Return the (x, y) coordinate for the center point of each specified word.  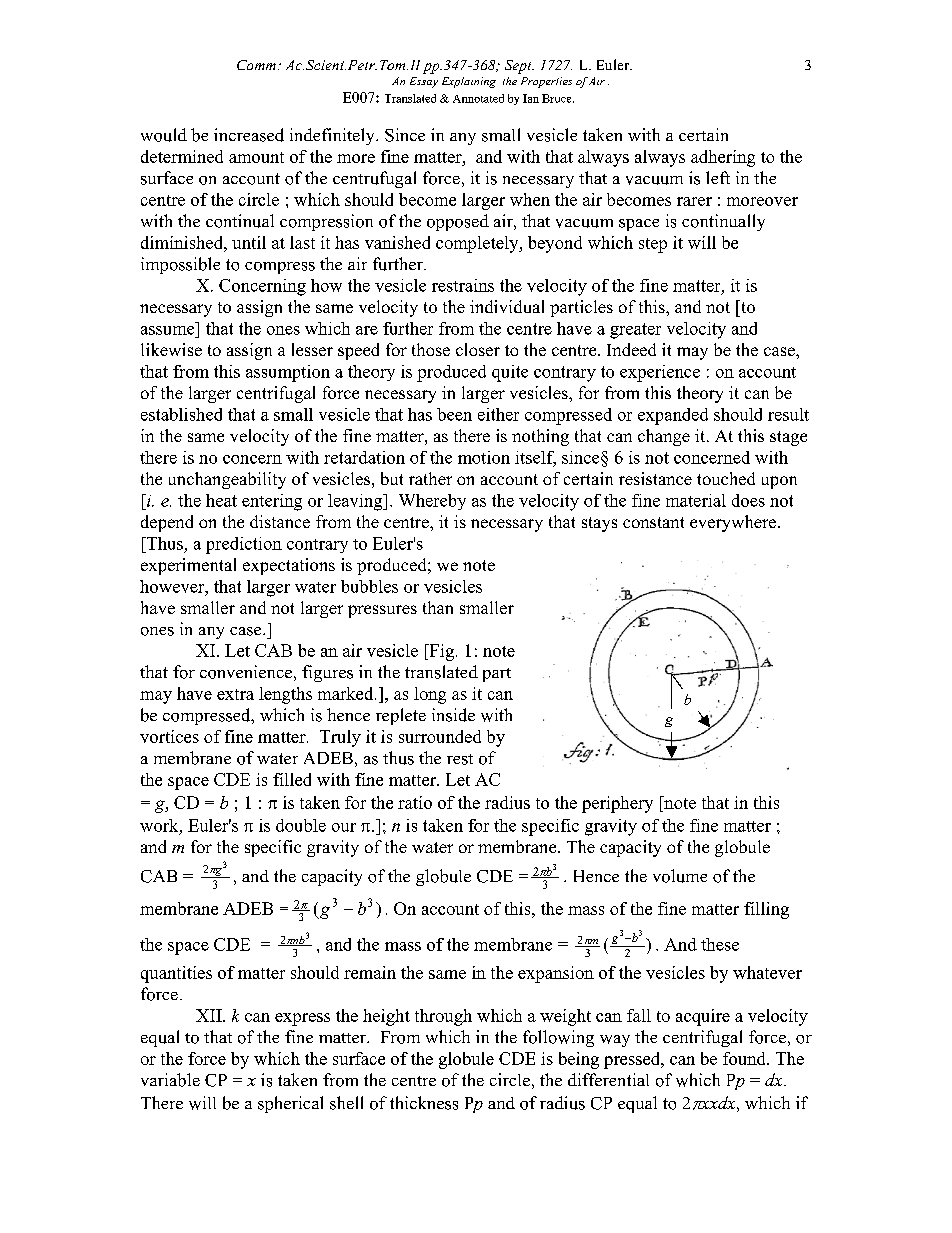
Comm (256, 65)
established (181, 414)
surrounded (440, 736)
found (745, 1058)
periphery (617, 804)
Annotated (478, 98)
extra (235, 694)
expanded (673, 416)
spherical (290, 1104)
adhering (723, 158)
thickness (424, 1103)
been (454, 414)
